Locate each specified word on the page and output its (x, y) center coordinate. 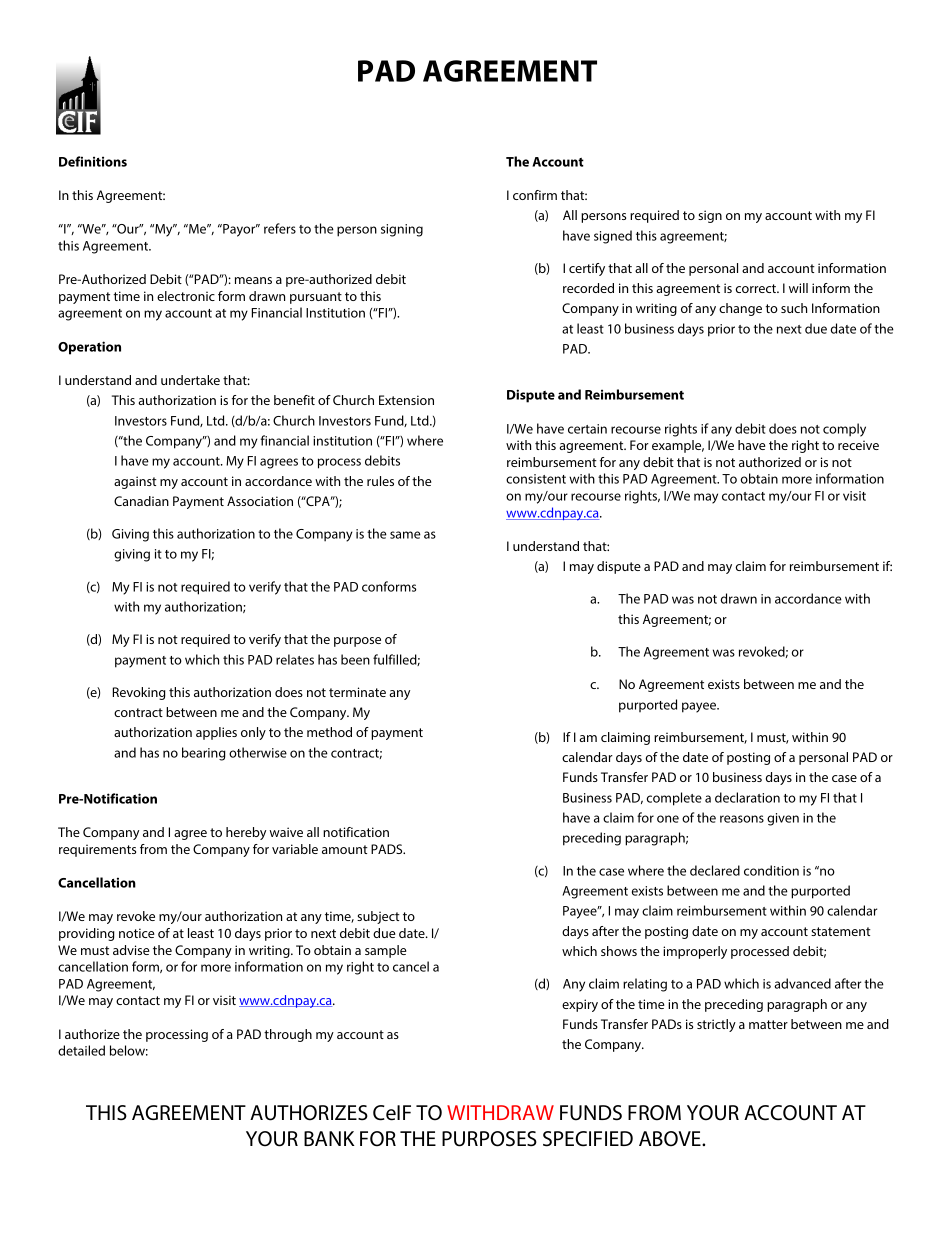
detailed (81, 1050)
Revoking (139, 693)
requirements (97, 850)
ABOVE (671, 1139)
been (355, 659)
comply (844, 430)
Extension (406, 400)
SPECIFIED (588, 1139)
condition (771, 870)
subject (378, 917)
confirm (535, 195)
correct (756, 288)
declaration (747, 797)
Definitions (93, 161)
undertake (190, 380)
